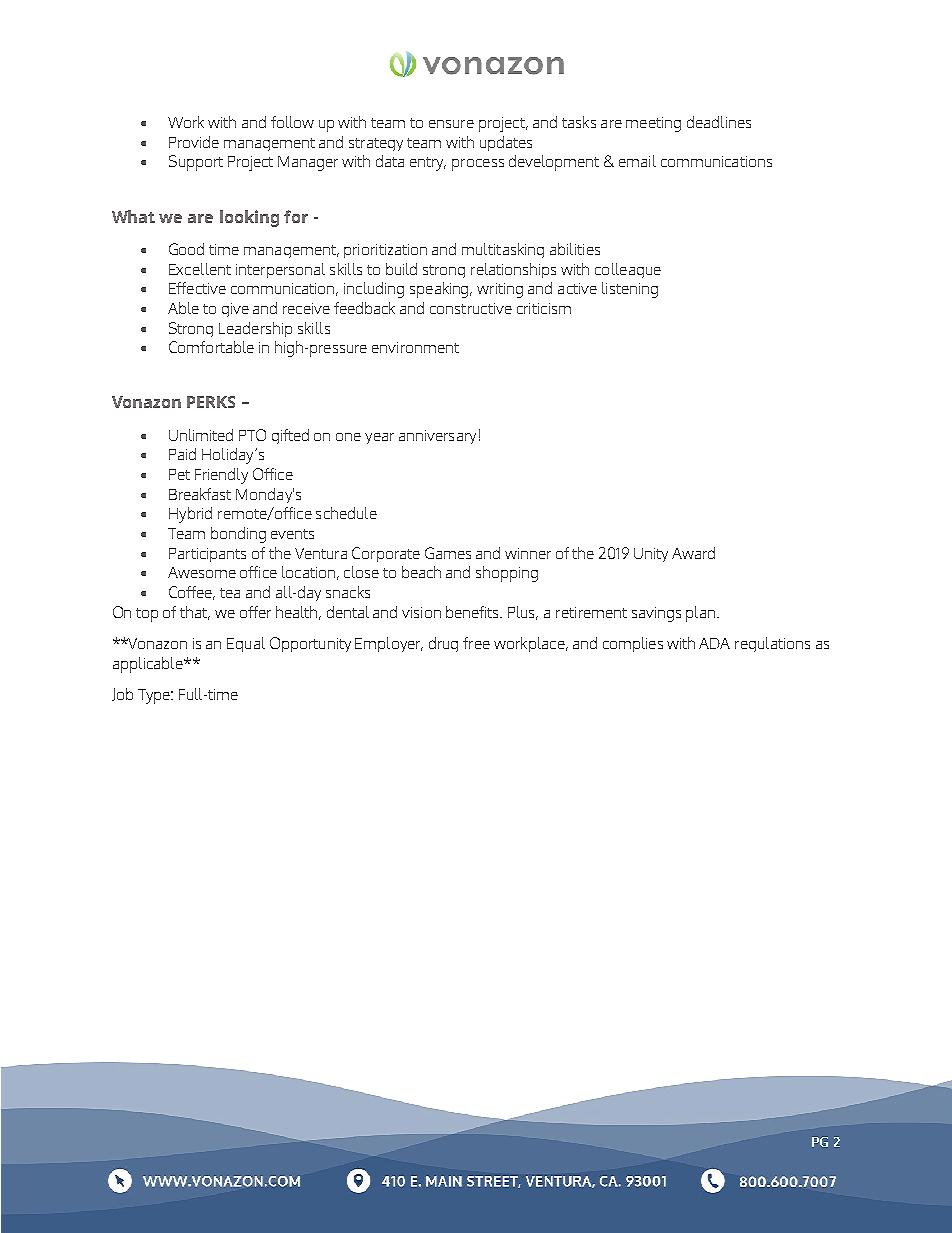 The width and height of the screenshot is (952, 1233). What do you see at coordinates (451, 124) in the screenshot?
I see `ensure` at bounding box center [451, 124].
